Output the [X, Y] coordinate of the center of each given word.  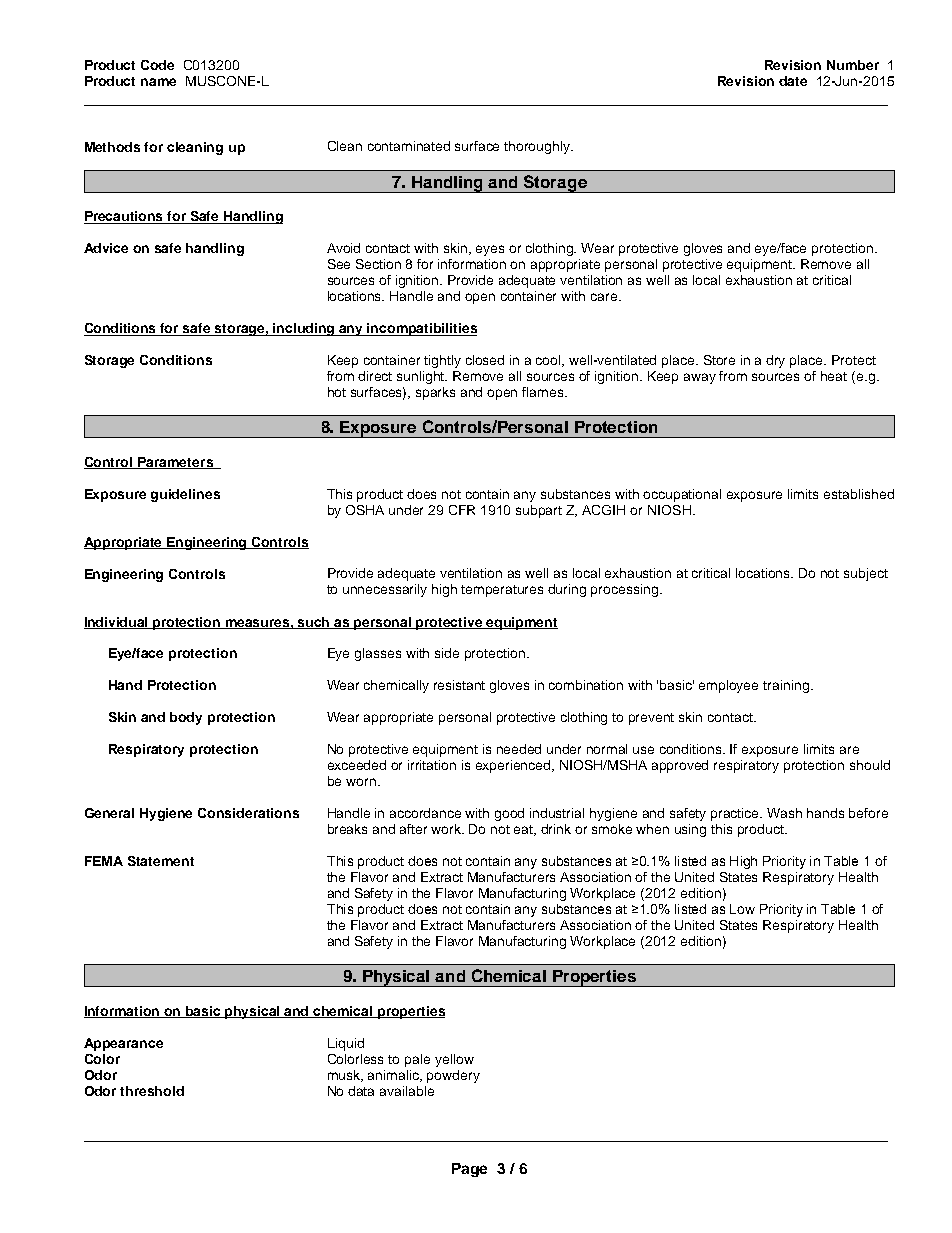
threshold [152, 1091]
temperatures [502, 591]
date [793, 81]
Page [469, 1170]
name [158, 82]
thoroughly [538, 147]
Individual [117, 623]
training [786, 686]
